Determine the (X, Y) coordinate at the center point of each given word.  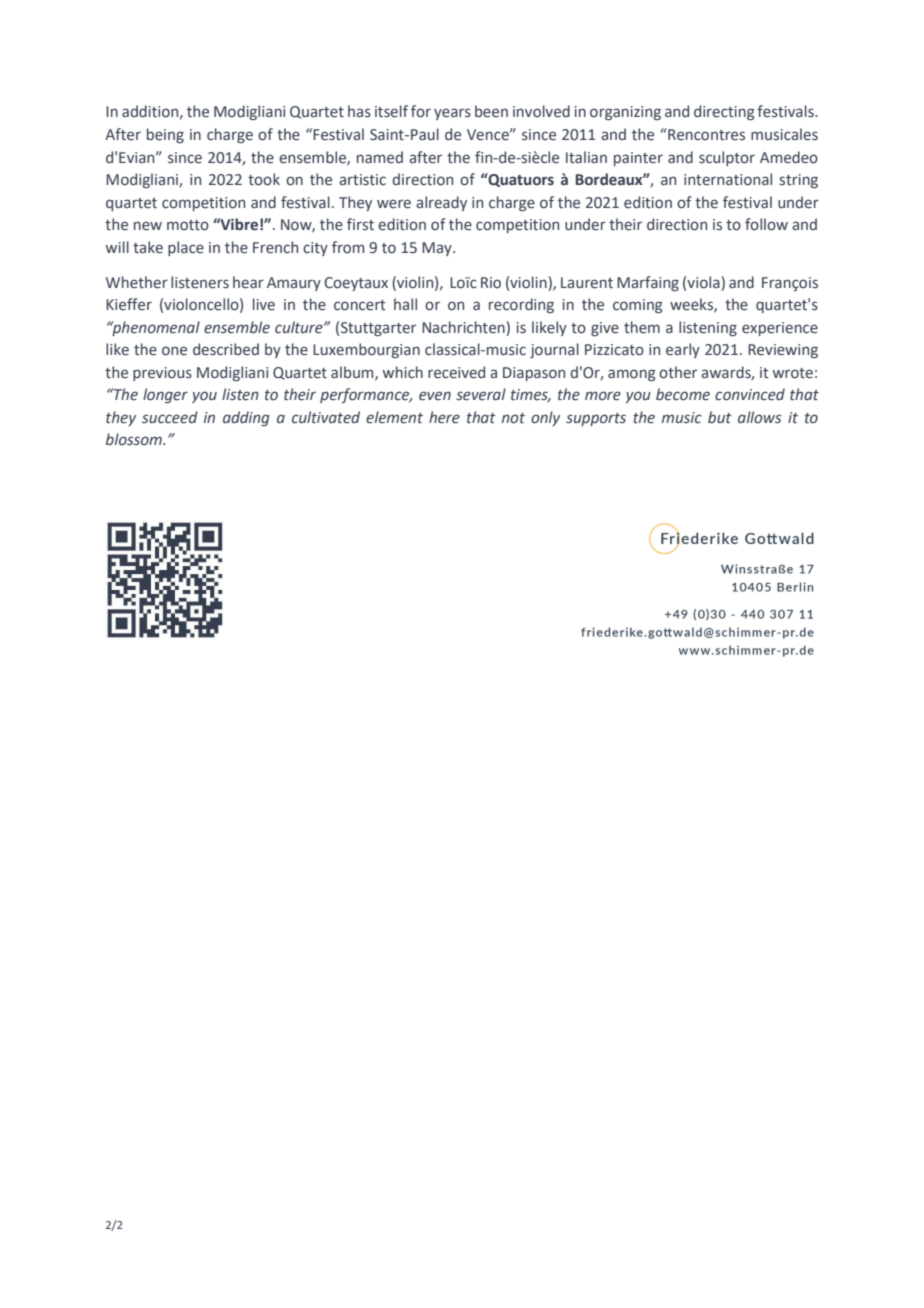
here (444, 417)
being (165, 135)
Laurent (587, 283)
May (438, 249)
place (186, 248)
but (720, 417)
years (452, 114)
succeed (170, 417)
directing (724, 112)
